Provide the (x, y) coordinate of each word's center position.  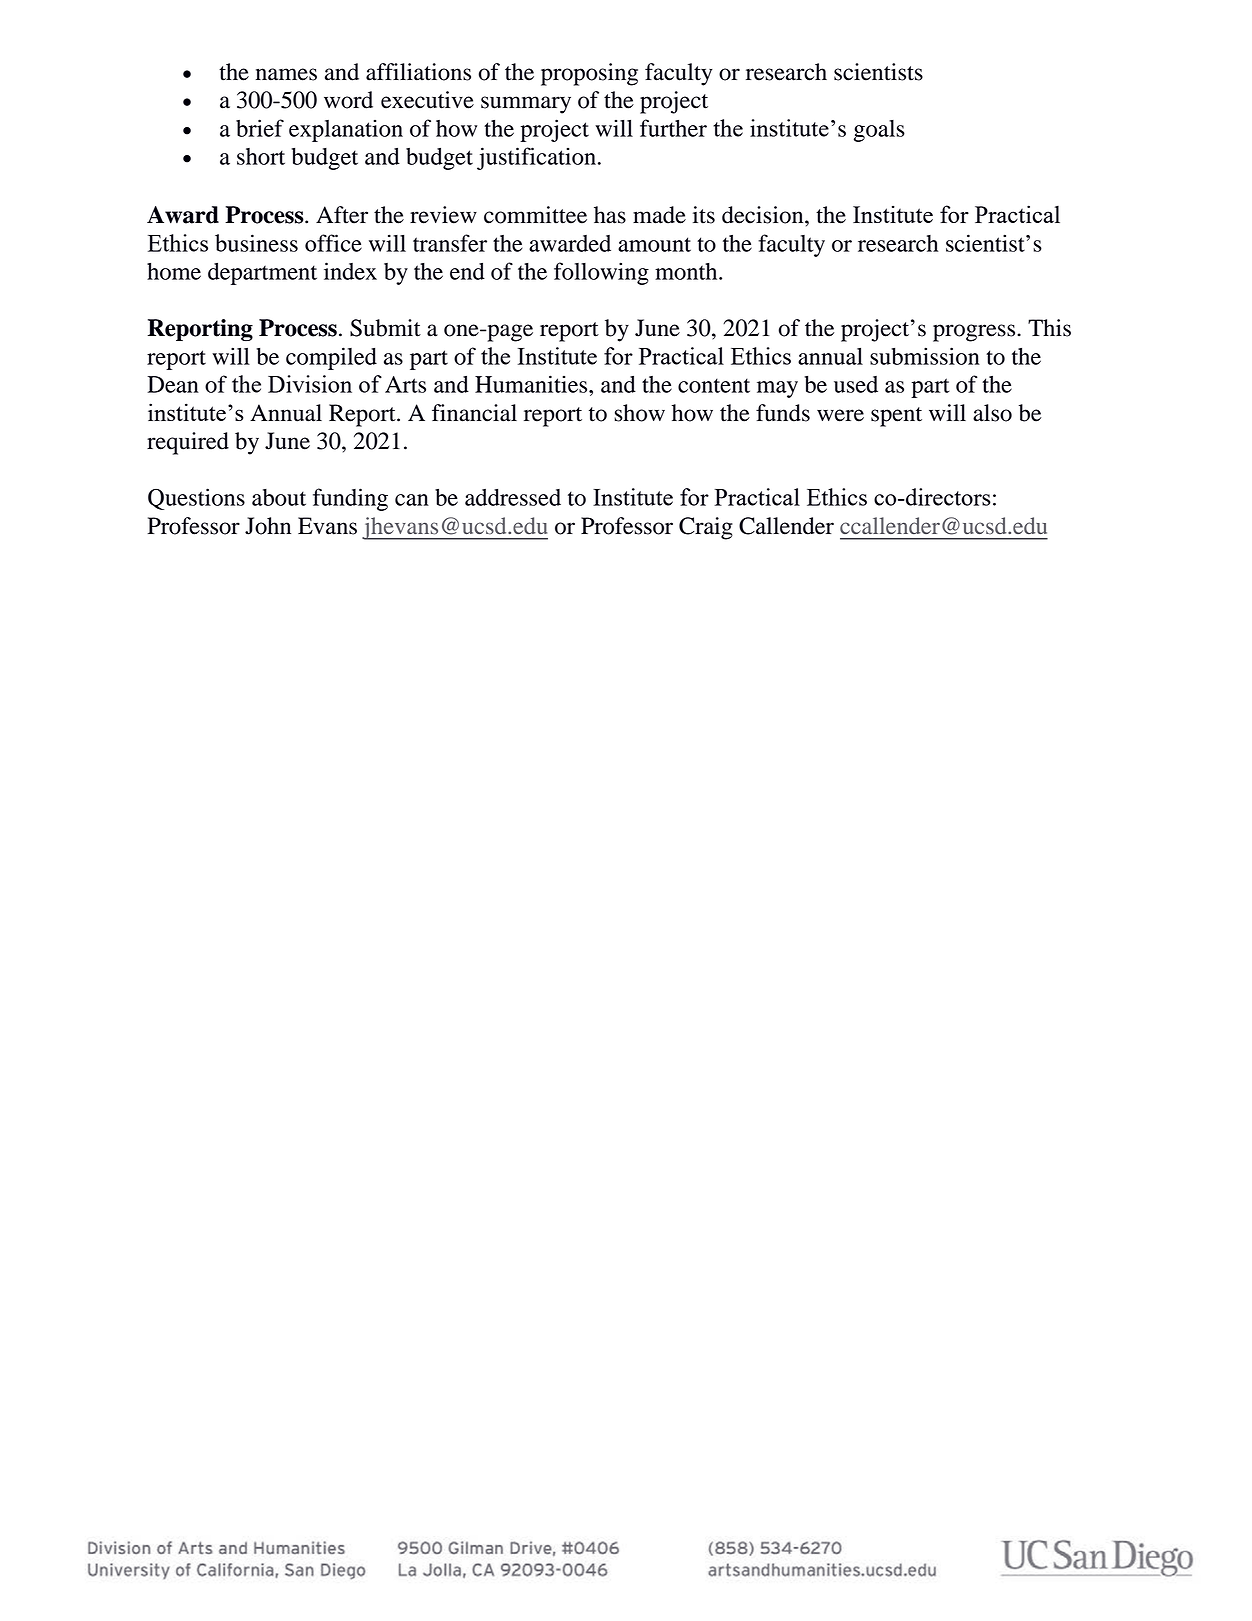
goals (879, 131)
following (601, 273)
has (610, 215)
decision (764, 215)
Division (310, 384)
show (639, 413)
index (350, 271)
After (342, 215)
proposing (589, 74)
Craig (706, 528)
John (268, 526)
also (992, 413)
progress (975, 333)
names (286, 74)
